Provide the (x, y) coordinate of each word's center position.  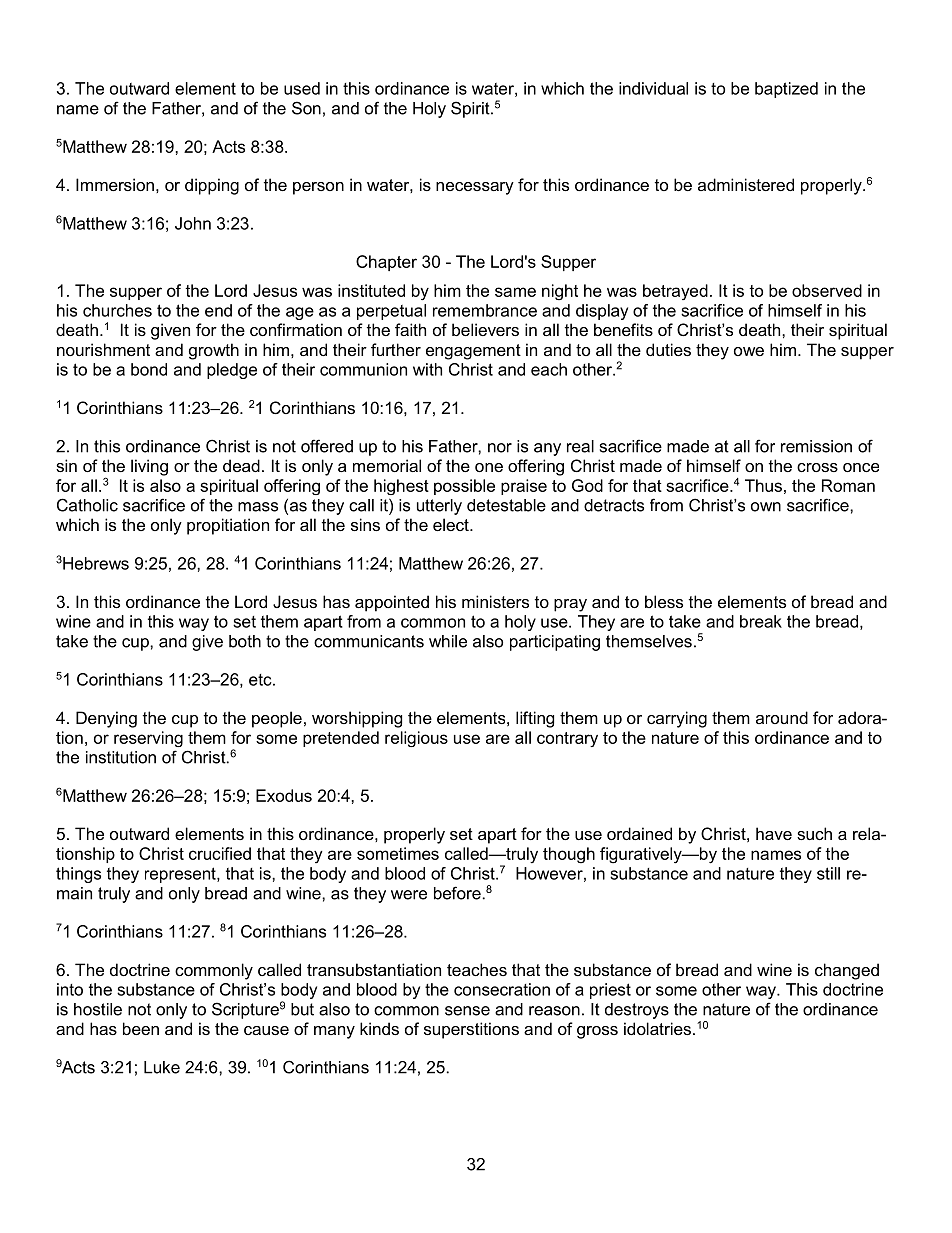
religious (416, 739)
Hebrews (95, 563)
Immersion (115, 184)
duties (668, 349)
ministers (495, 601)
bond (149, 369)
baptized (786, 90)
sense (467, 1011)
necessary (475, 188)
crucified (220, 853)
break (761, 621)
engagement (473, 352)
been (141, 1028)
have (774, 833)
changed (847, 971)
